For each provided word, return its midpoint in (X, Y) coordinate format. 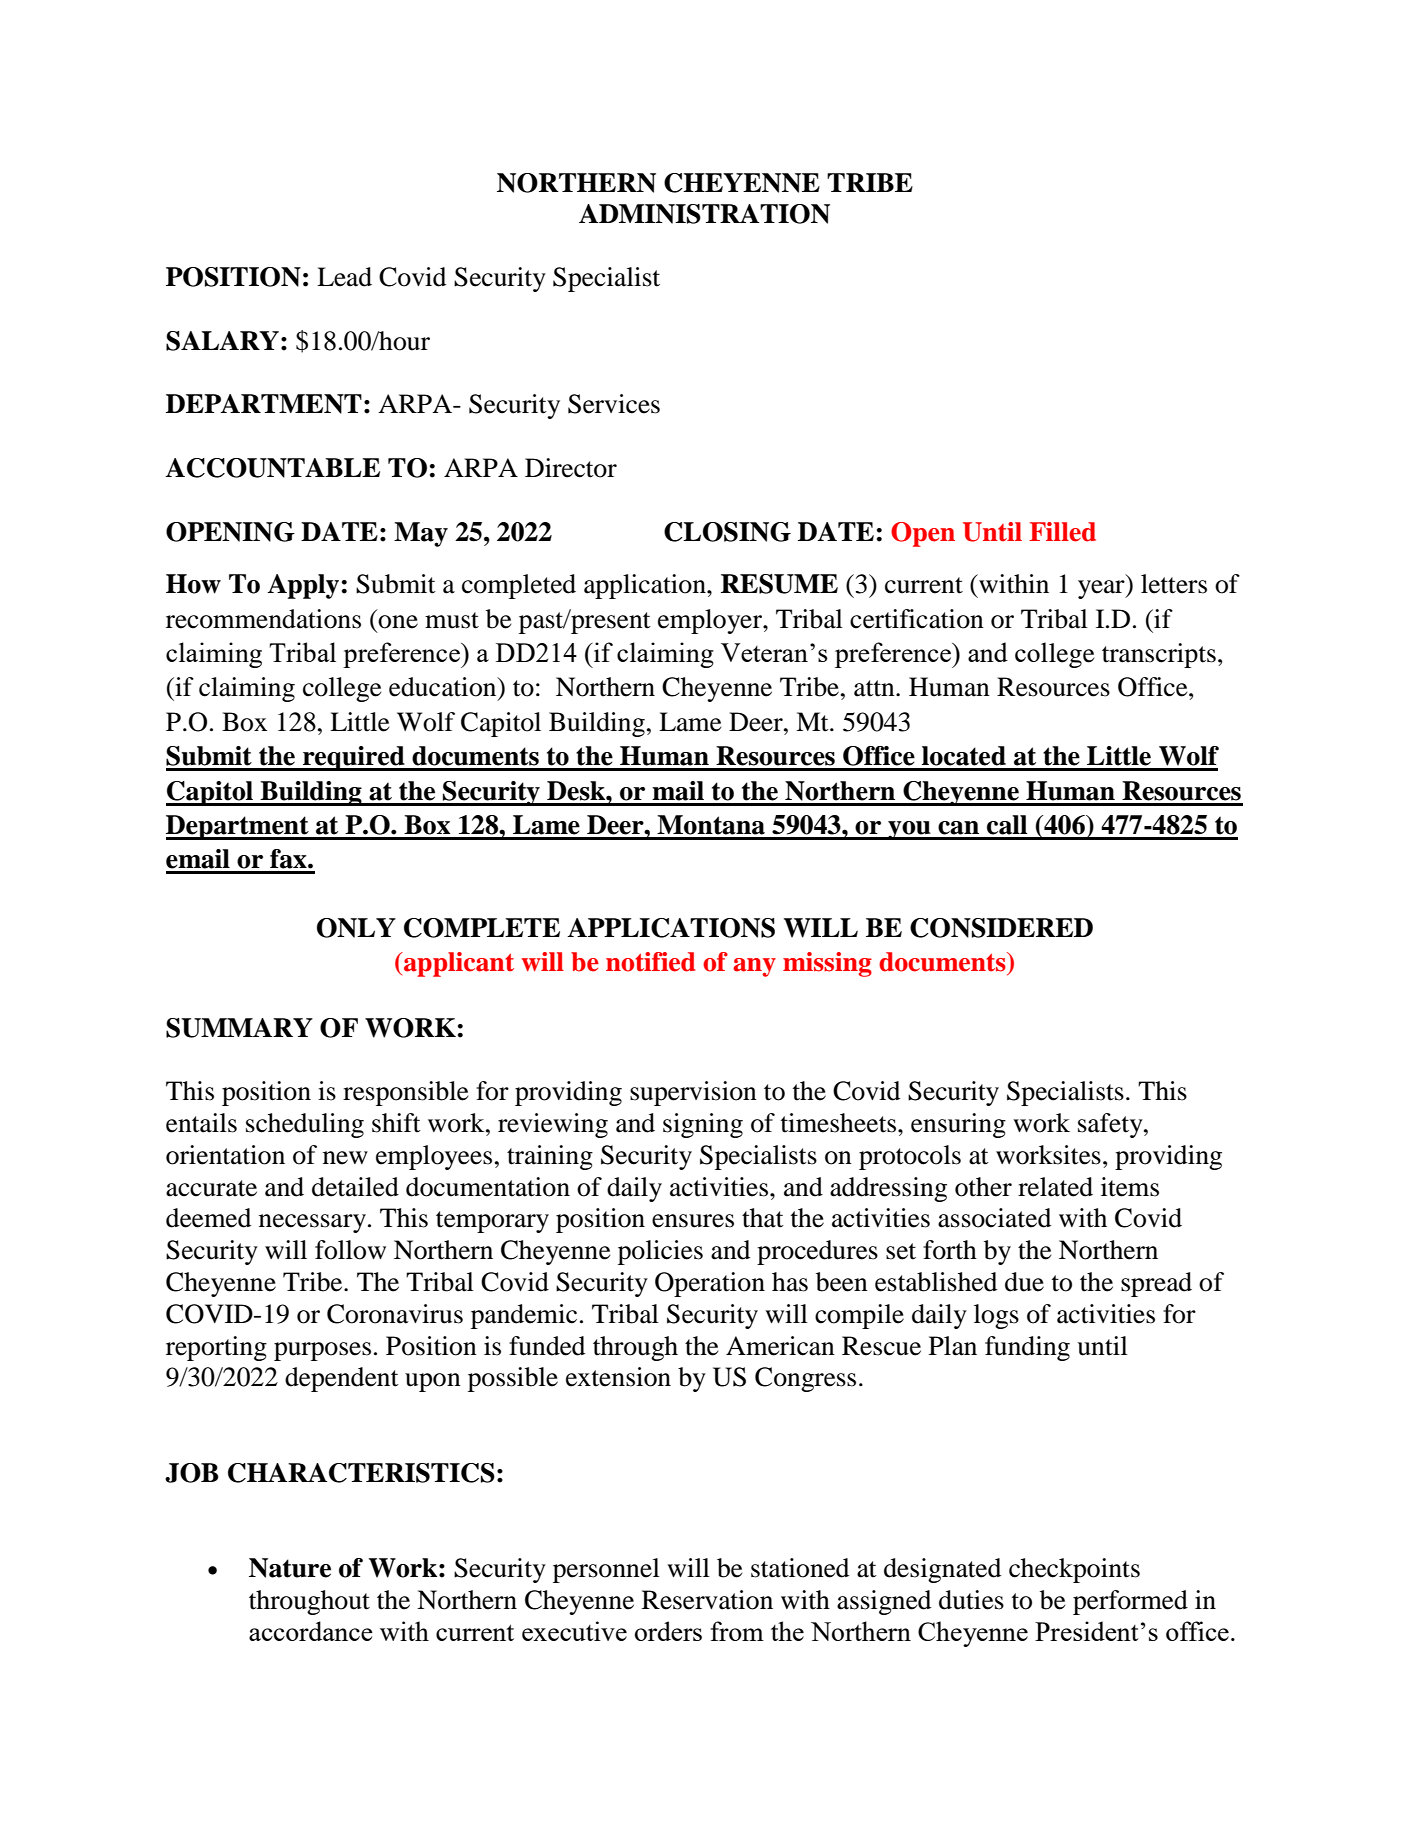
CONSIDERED (1001, 928)
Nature (290, 1568)
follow (350, 1250)
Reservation (707, 1600)
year (1102, 589)
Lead (344, 277)
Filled (1062, 532)
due (1024, 1282)
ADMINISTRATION (704, 214)
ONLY (356, 928)
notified (650, 962)
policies (660, 1252)
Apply (303, 586)
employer (711, 621)
